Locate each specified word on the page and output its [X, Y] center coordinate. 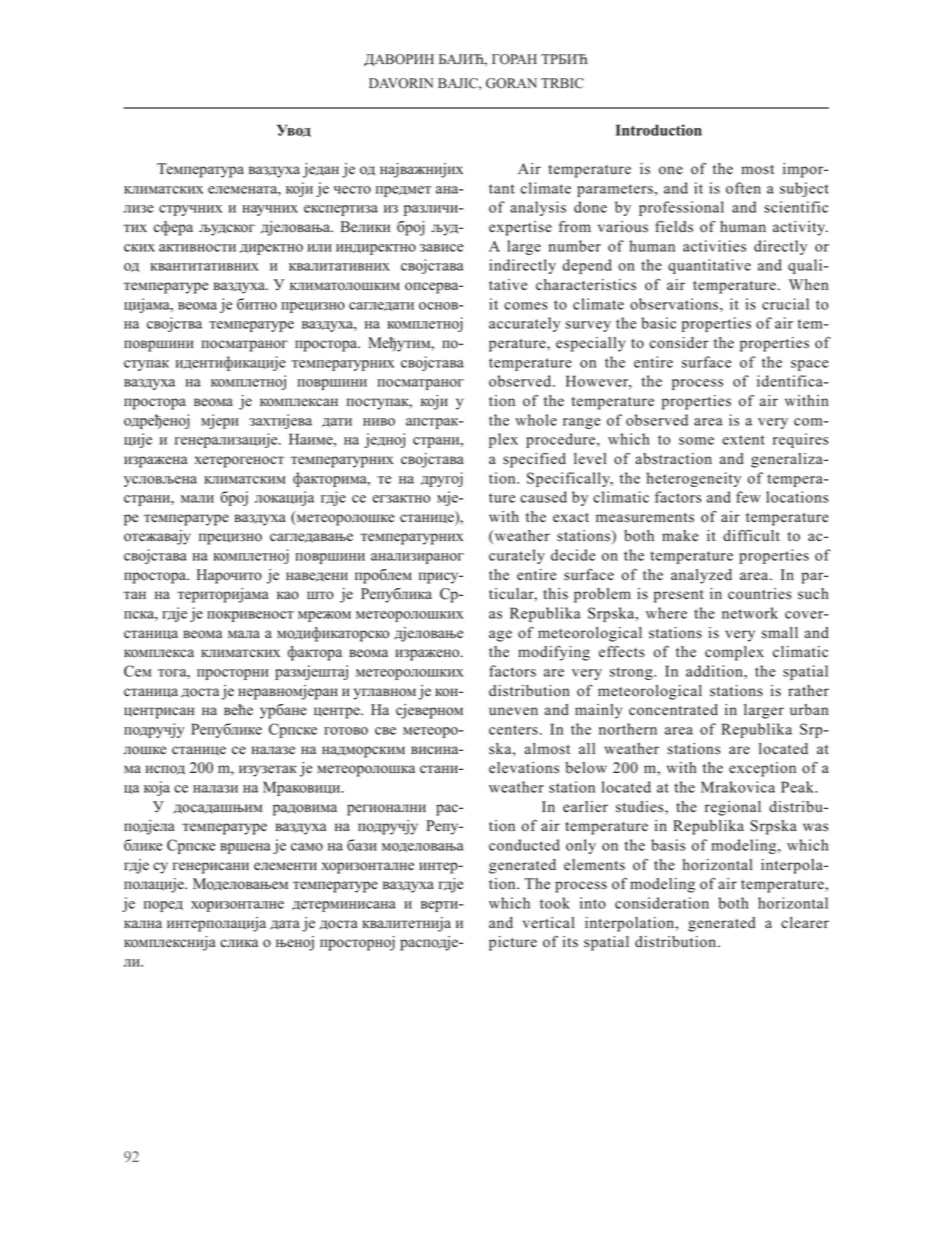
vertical [549, 923]
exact [571, 518]
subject [804, 189]
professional [681, 208]
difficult [751, 535]
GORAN [511, 83]
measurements [645, 518]
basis [668, 845]
